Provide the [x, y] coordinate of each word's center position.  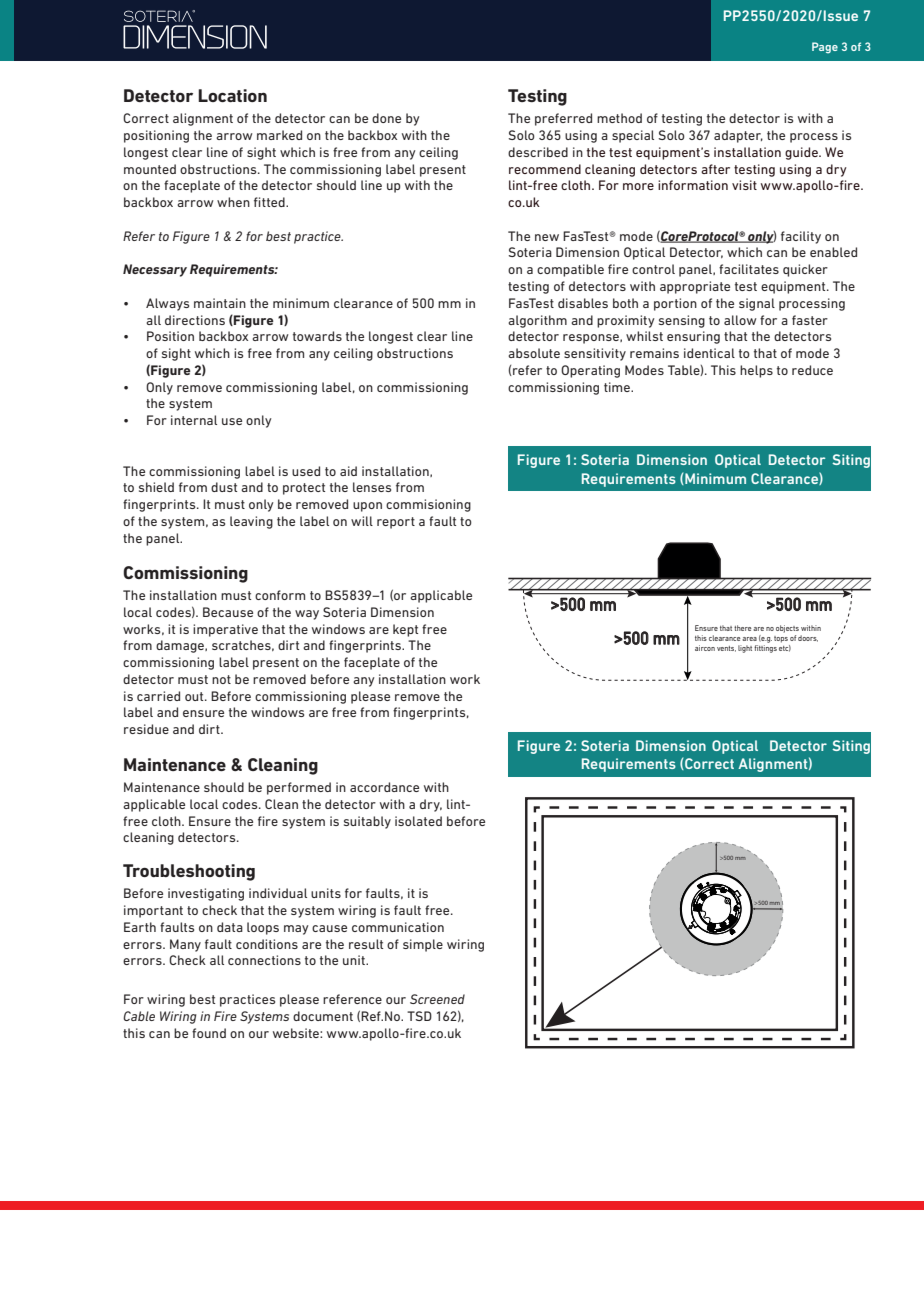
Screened [437, 999]
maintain [220, 303]
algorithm [537, 321]
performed [299, 788]
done [386, 118]
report [396, 523]
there [742, 628]
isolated [418, 821]
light [745, 649]
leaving [251, 522]
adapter [738, 136]
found [209, 1033]
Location [232, 95]
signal [757, 304]
